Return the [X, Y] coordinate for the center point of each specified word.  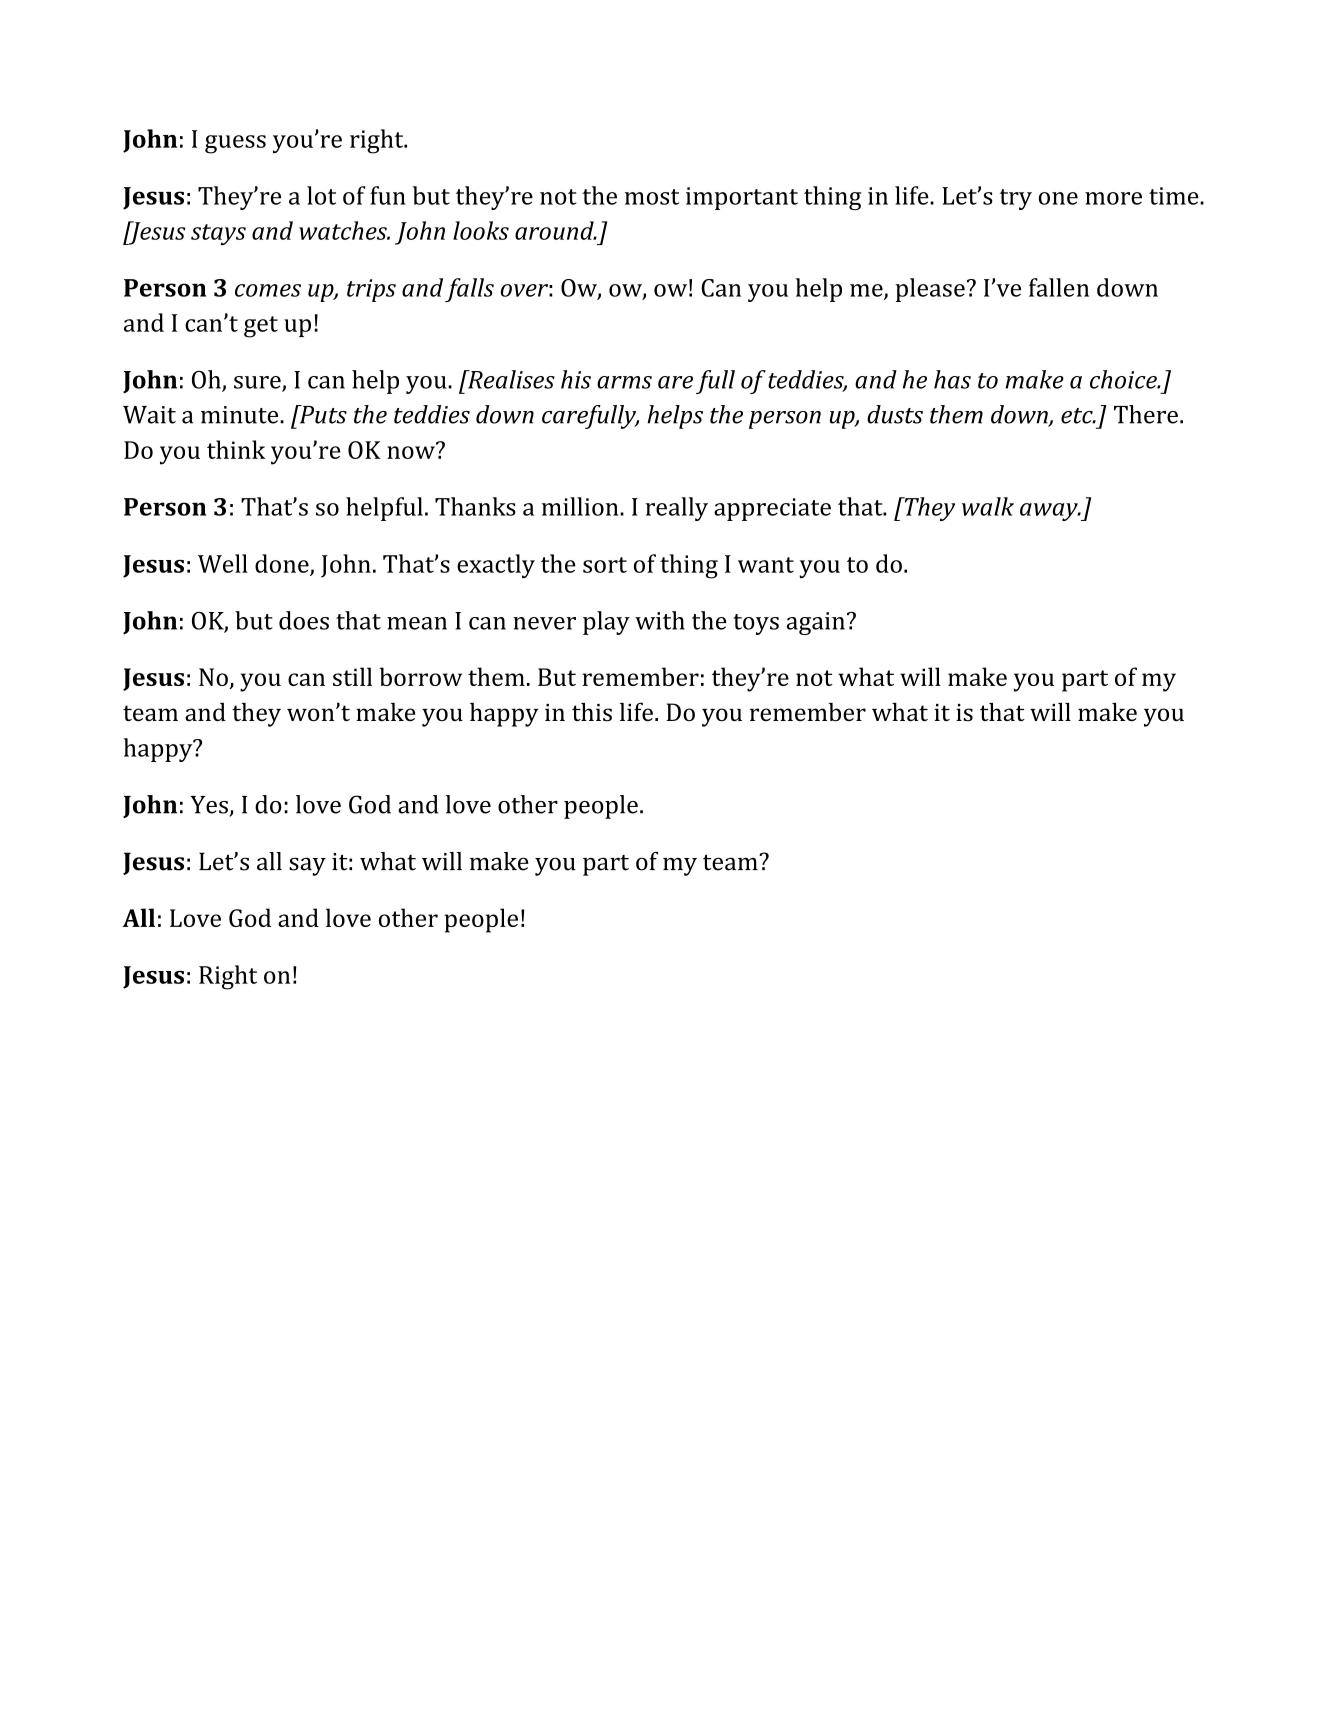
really [676, 509]
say [307, 866]
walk [988, 506]
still [352, 676]
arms [624, 382]
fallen [1059, 287]
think [236, 449]
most [652, 197]
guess [235, 144]
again [815, 623]
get [261, 327]
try [1016, 199]
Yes [209, 805]
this [592, 711]
